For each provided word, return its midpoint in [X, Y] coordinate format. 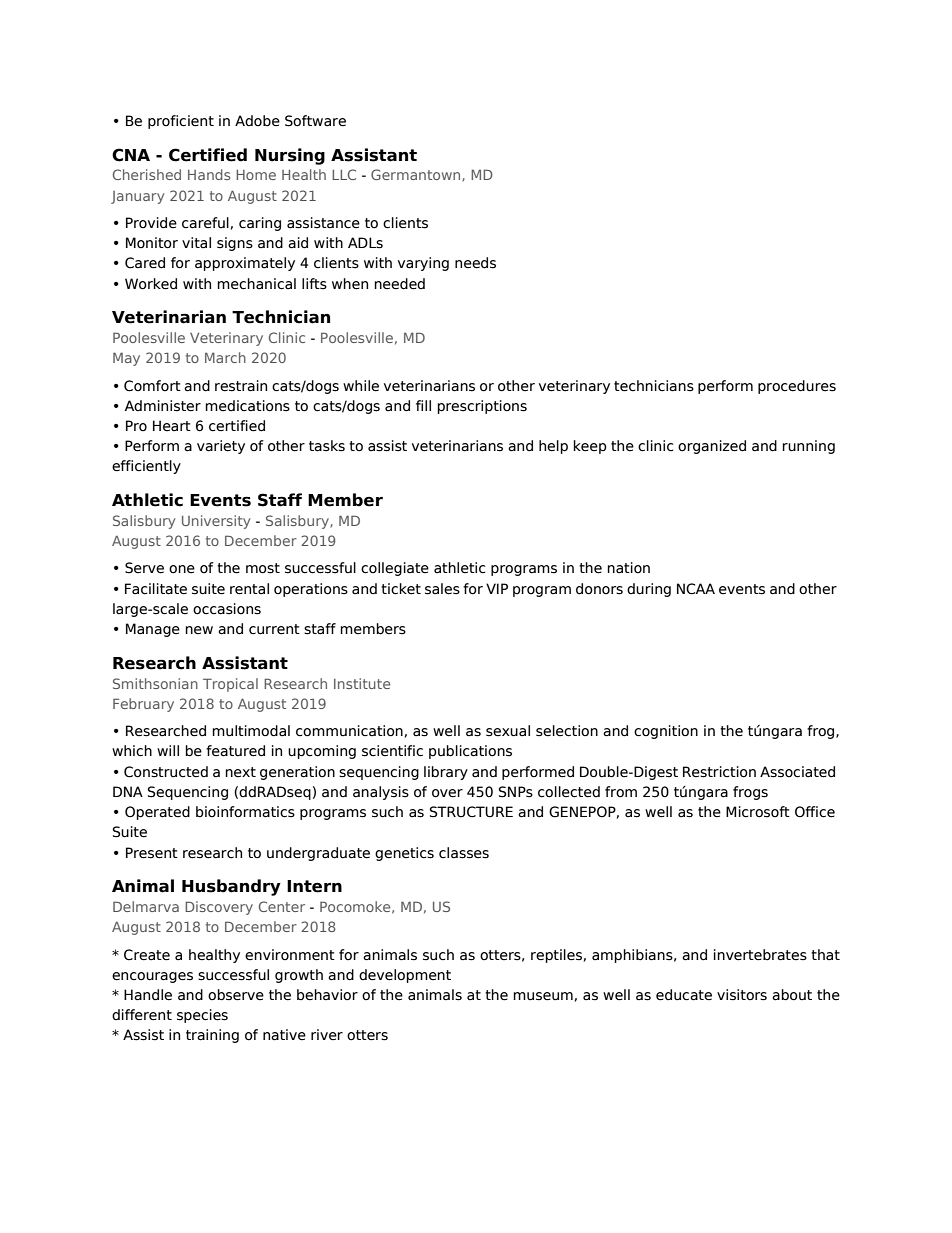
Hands [209, 174]
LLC [344, 174]
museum [543, 996]
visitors [742, 995]
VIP [497, 588]
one [182, 569]
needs [475, 263]
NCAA [696, 589]
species [202, 1016]
